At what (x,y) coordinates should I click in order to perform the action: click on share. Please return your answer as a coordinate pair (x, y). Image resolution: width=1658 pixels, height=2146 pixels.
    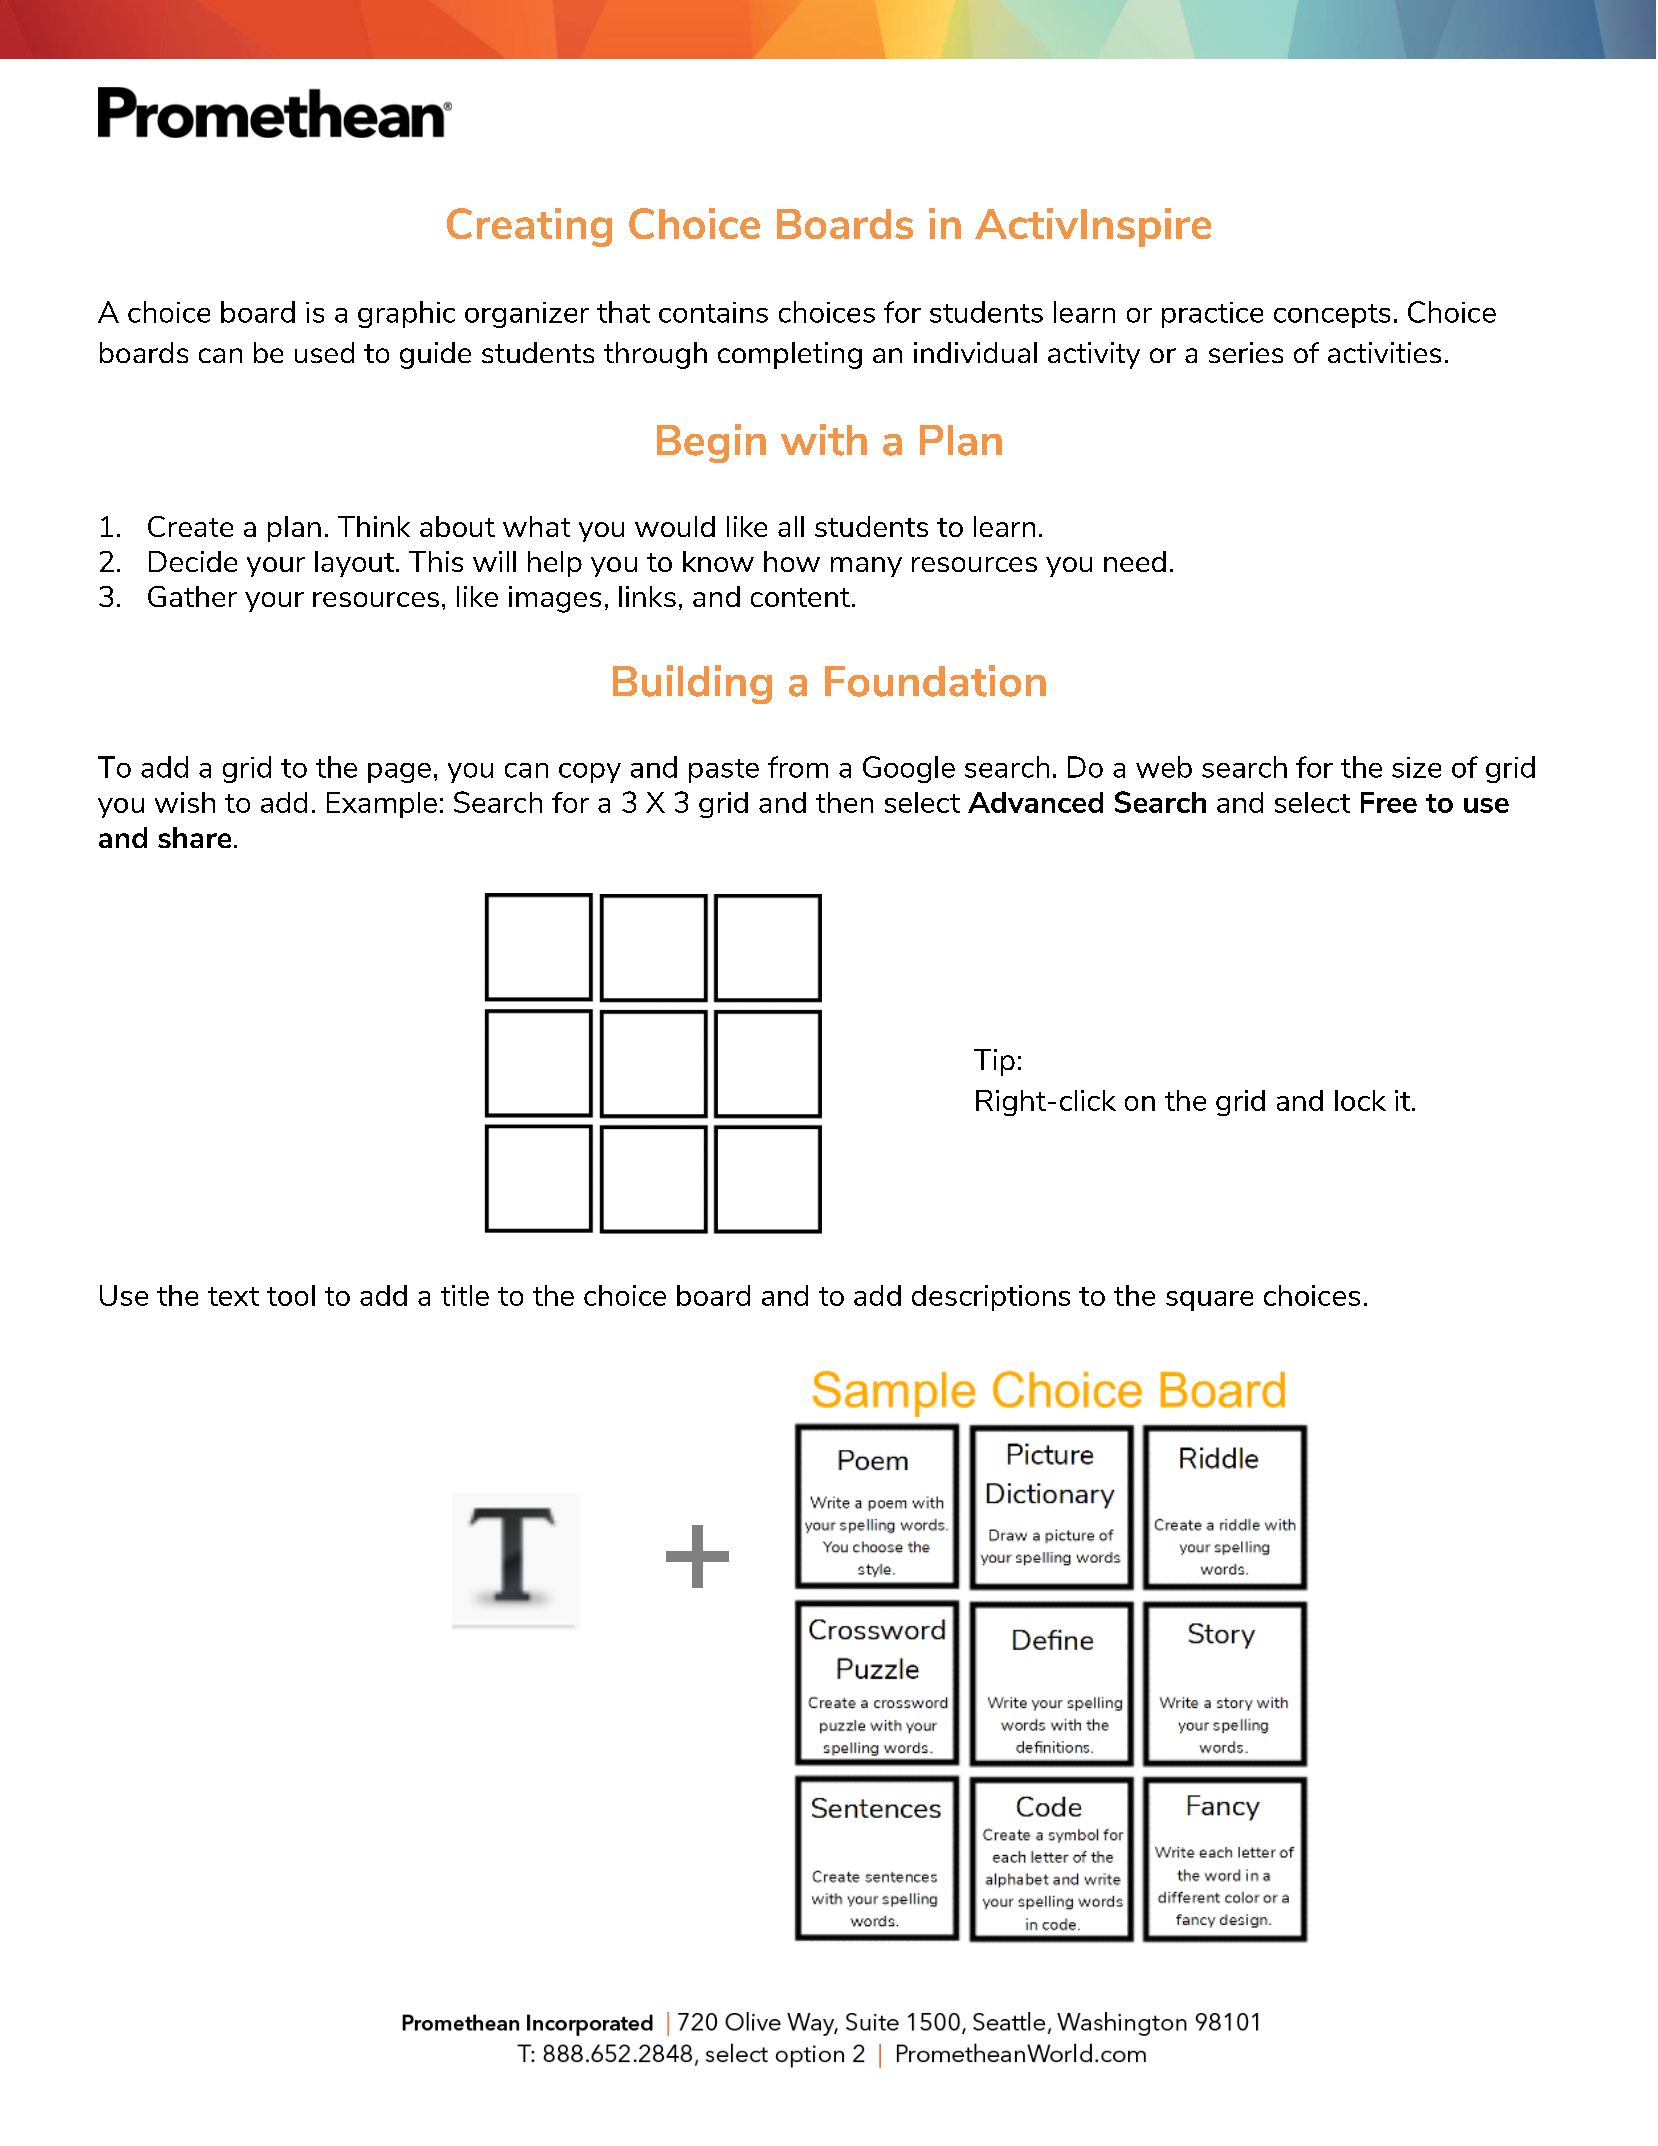
    Looking at the image, I should click on (194, 837).
